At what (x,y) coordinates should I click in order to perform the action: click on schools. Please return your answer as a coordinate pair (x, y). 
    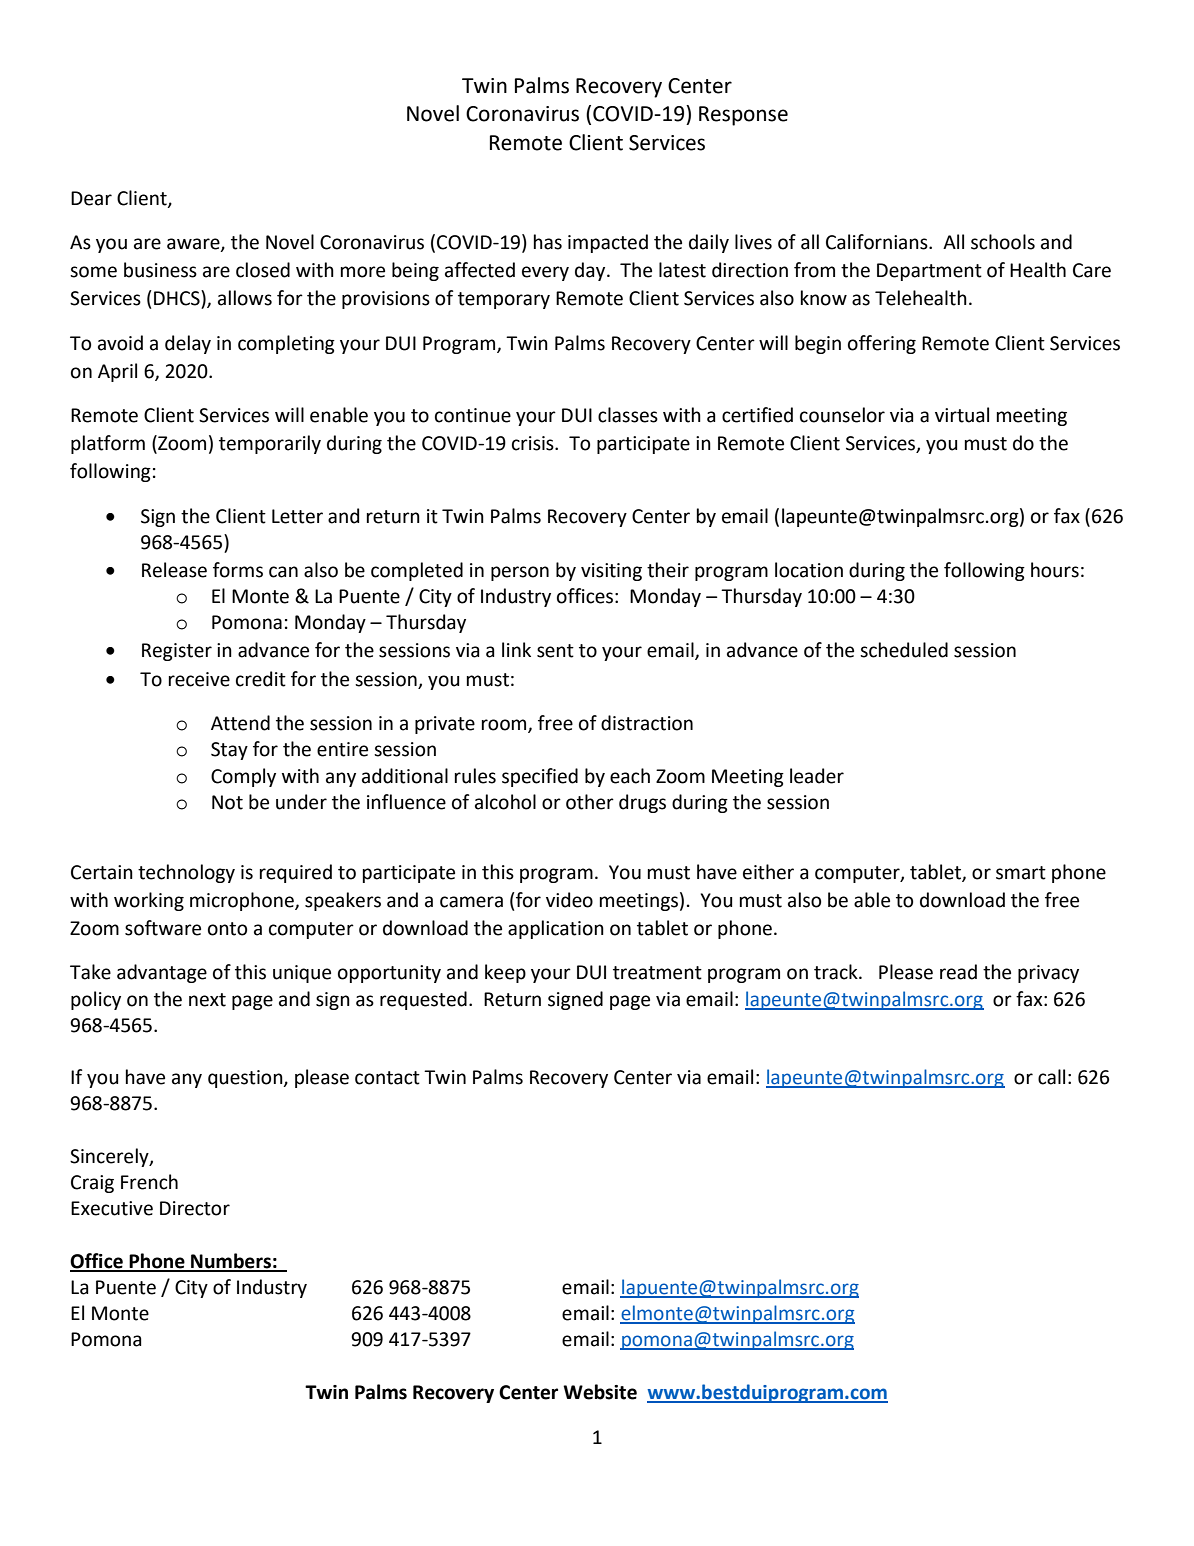
    Looking at the image, I should click on (1003, 242).
